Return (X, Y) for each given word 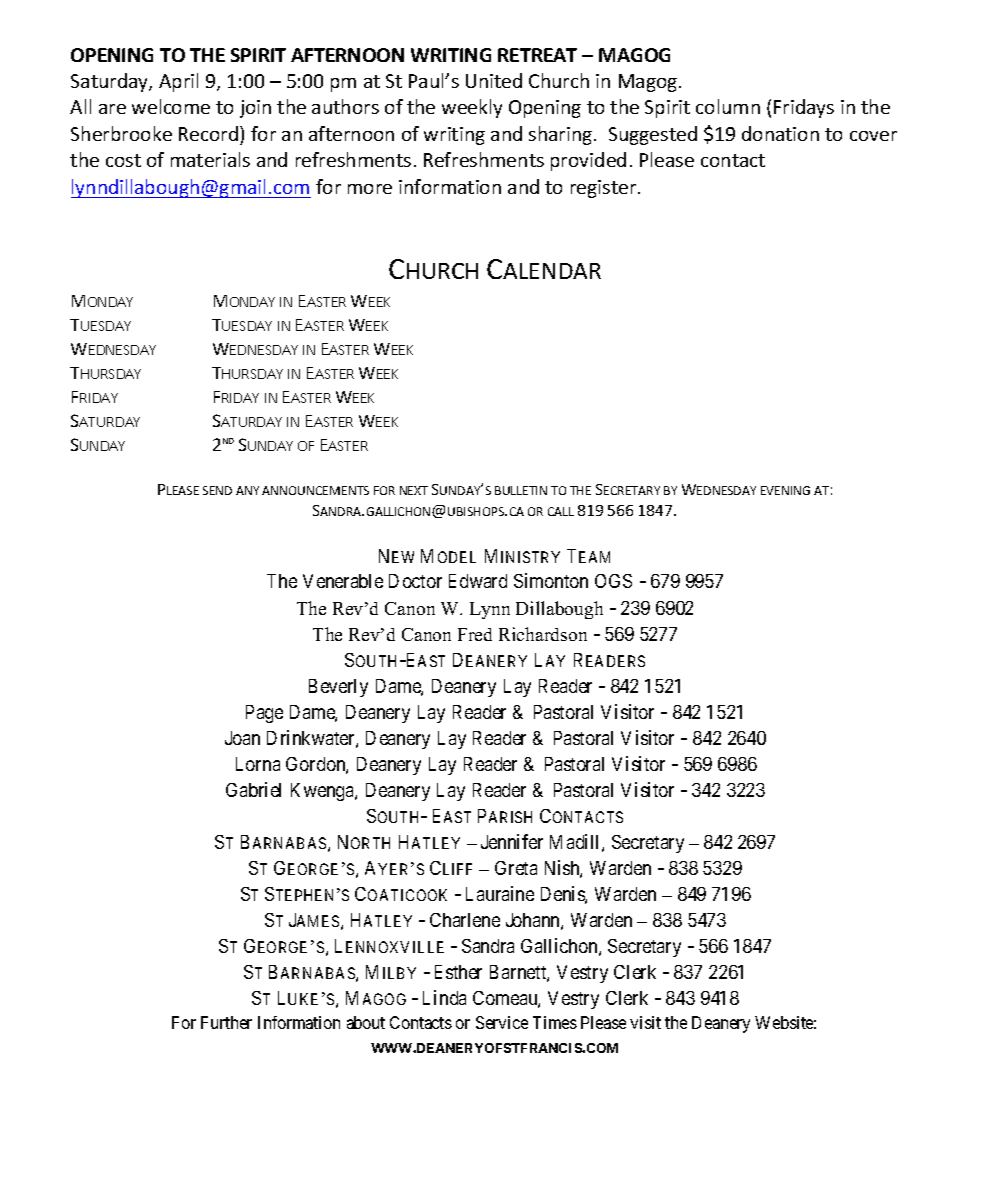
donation (780, 133)
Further (226, 1022)
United (494, 80)
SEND (217, 490)
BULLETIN (521, 490)
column (728, 106)
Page (264, 714)
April (178, 82)
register (605, 189)
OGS (613, 581)
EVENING (785, 490)
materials (210, 159)
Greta (516, 868)
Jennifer (512, 841)
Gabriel (253, 789)
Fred (475, 634)
